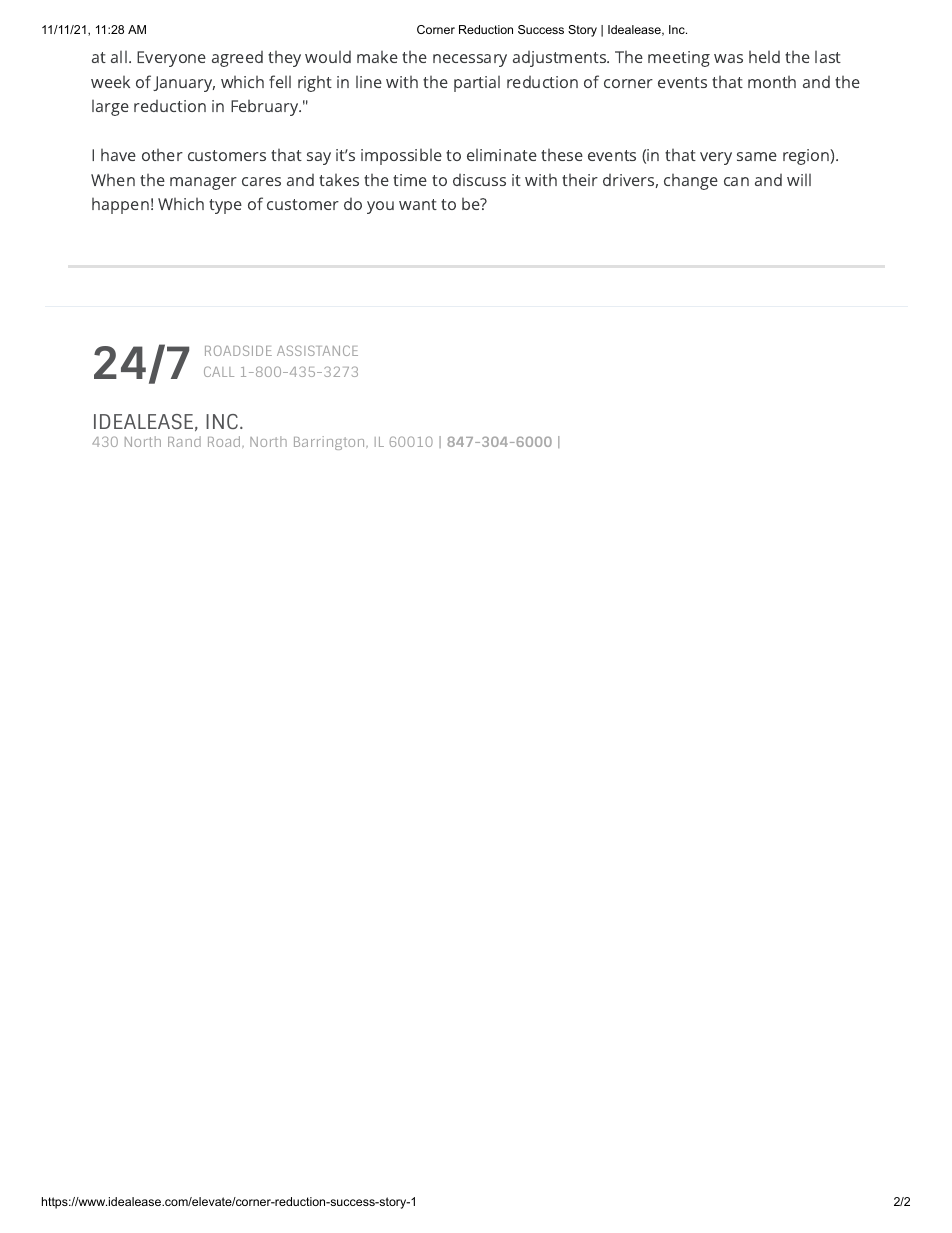  What do you see at coordinates (418, 204) in the image?
I see `want` at bounding box center [418, 204].
